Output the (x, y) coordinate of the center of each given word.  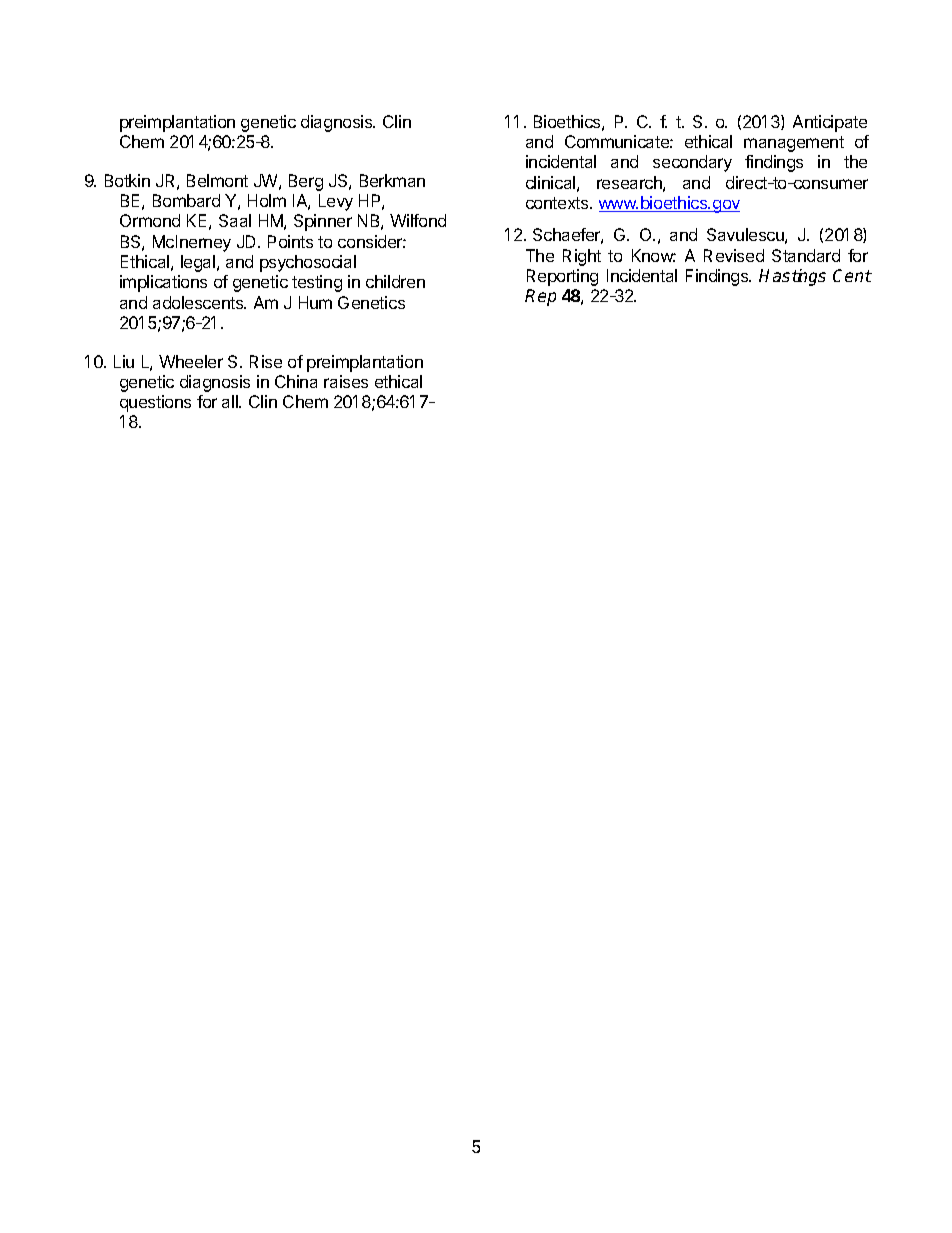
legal (199, 263)
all (231, 401)
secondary (692, 163)
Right (582, 257)
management (794, 144)
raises (346, 381)
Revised (734, 255)
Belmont (217, 180)
